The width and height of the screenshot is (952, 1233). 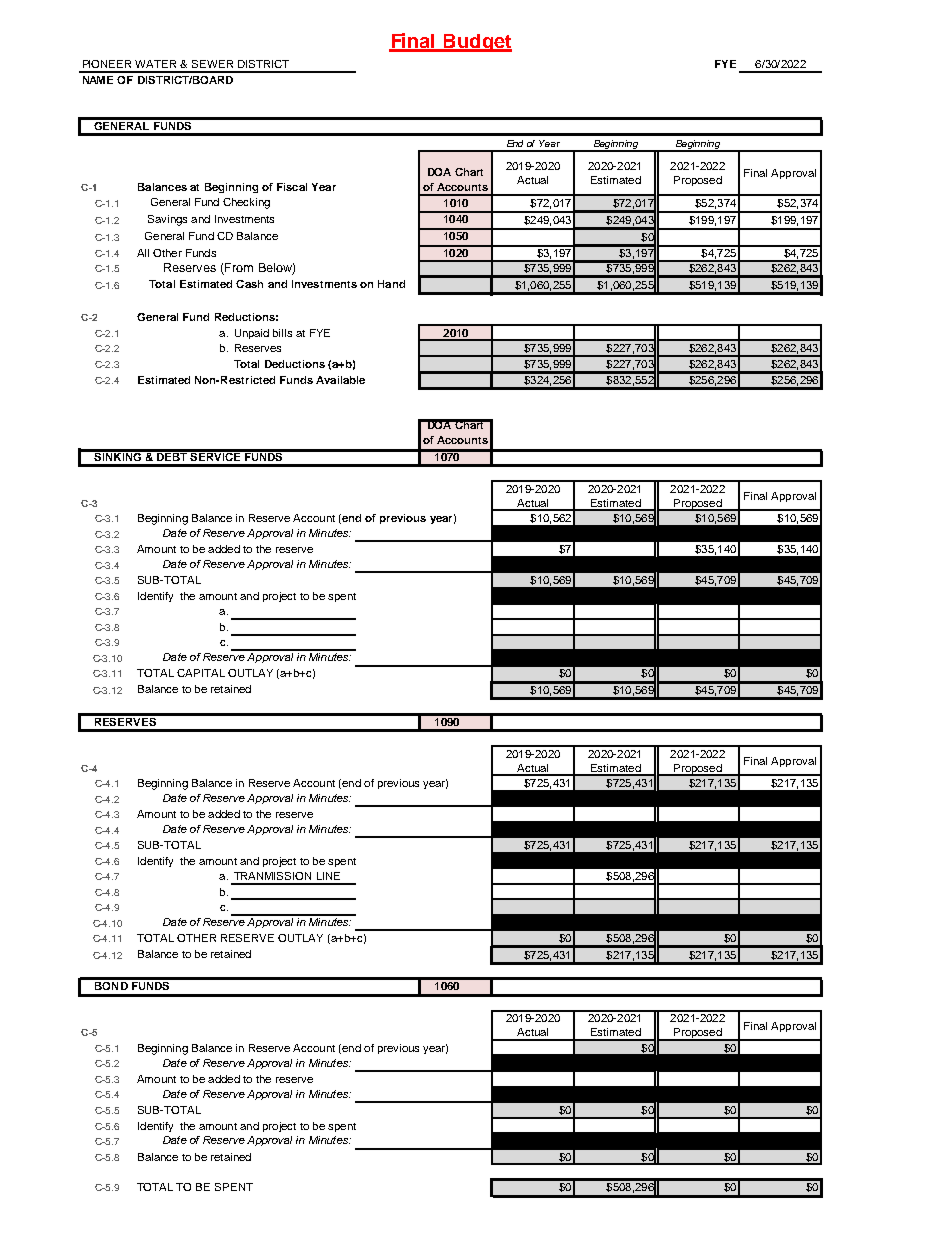 What do you see at coordinates (295, 364) in the screenshot?
I see `Deductions` at bounding box center [295, 364].
